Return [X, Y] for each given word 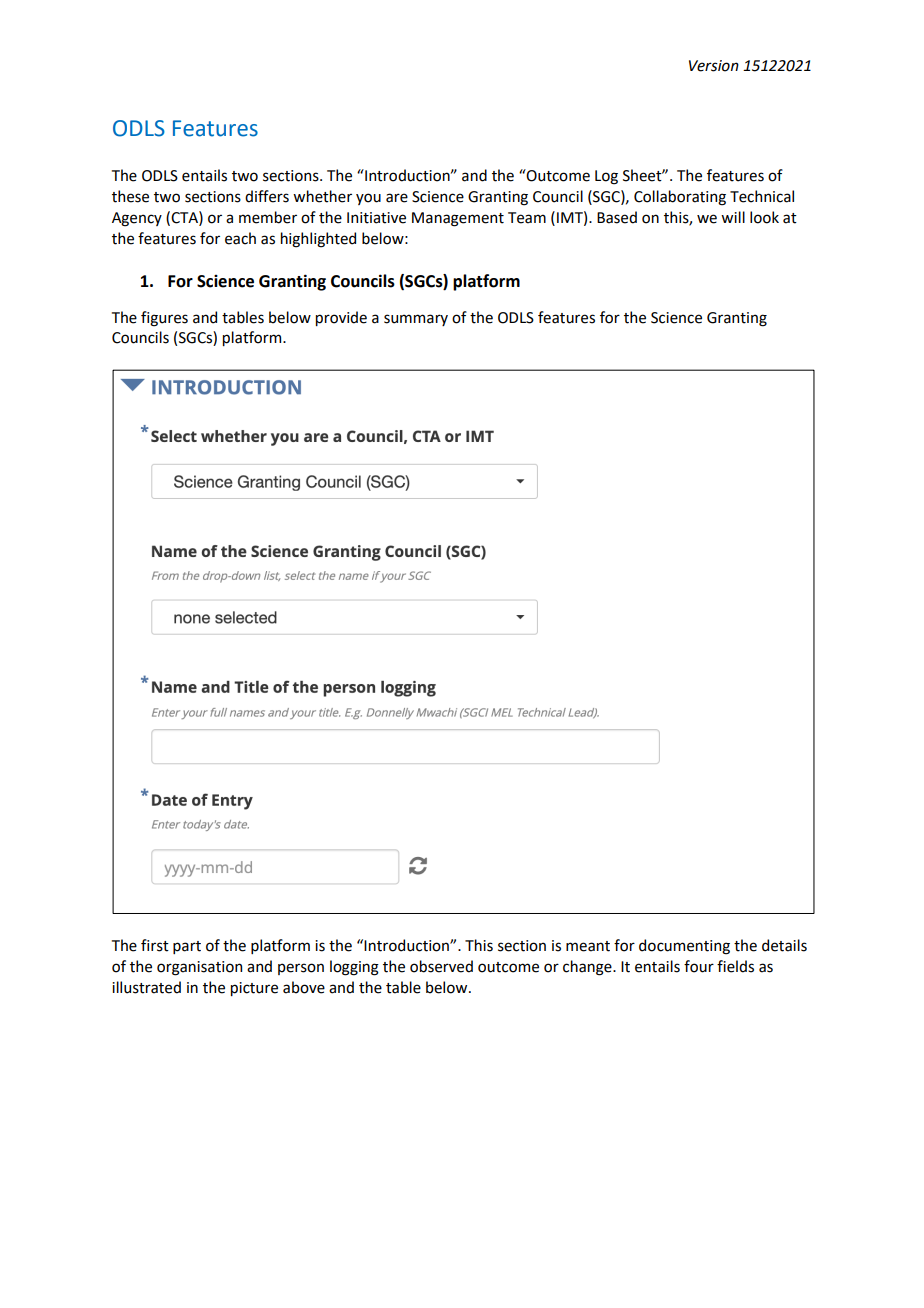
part [187, 947]
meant [588, 946]
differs [267, 196]
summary [416, 320]
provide [341, 318]
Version [714, 66]
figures [164, 319]
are [397, 198]
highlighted [318, 240]
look [764, 217]
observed [441, 966]
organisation [199, 968]
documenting [684, 947]
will [733, 217]
